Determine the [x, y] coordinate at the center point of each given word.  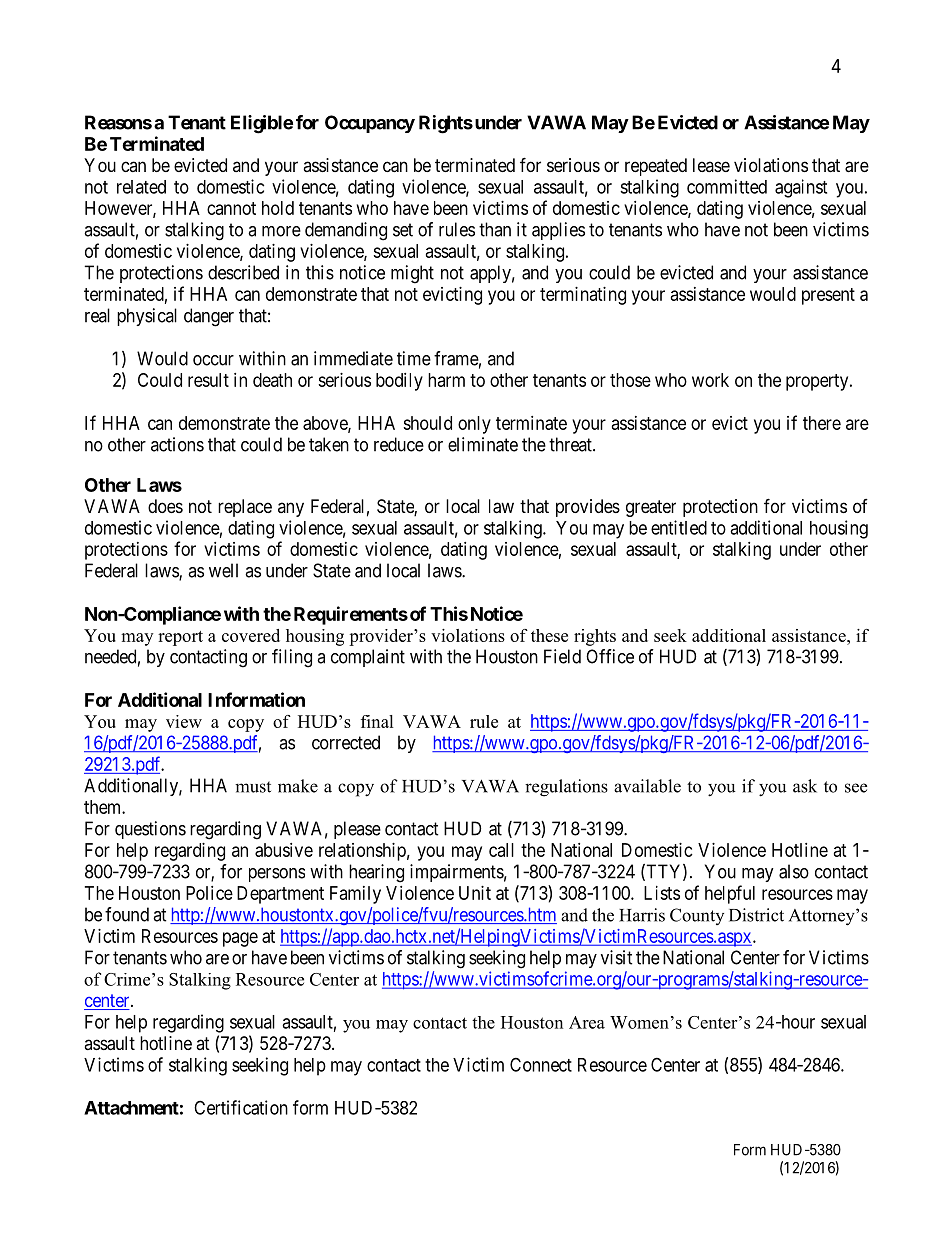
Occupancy [370, 124]
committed [727, 186]
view [184, 721]
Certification [241, 1107]
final [377, 721]
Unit [475, 893]
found [127, 914]
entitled [679, 527]
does [165, 506]
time [414, 358]
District [756, 915]
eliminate [483, 444]
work [710, 380]
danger [209, 317]
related [141, 187]
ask [805, 786]
